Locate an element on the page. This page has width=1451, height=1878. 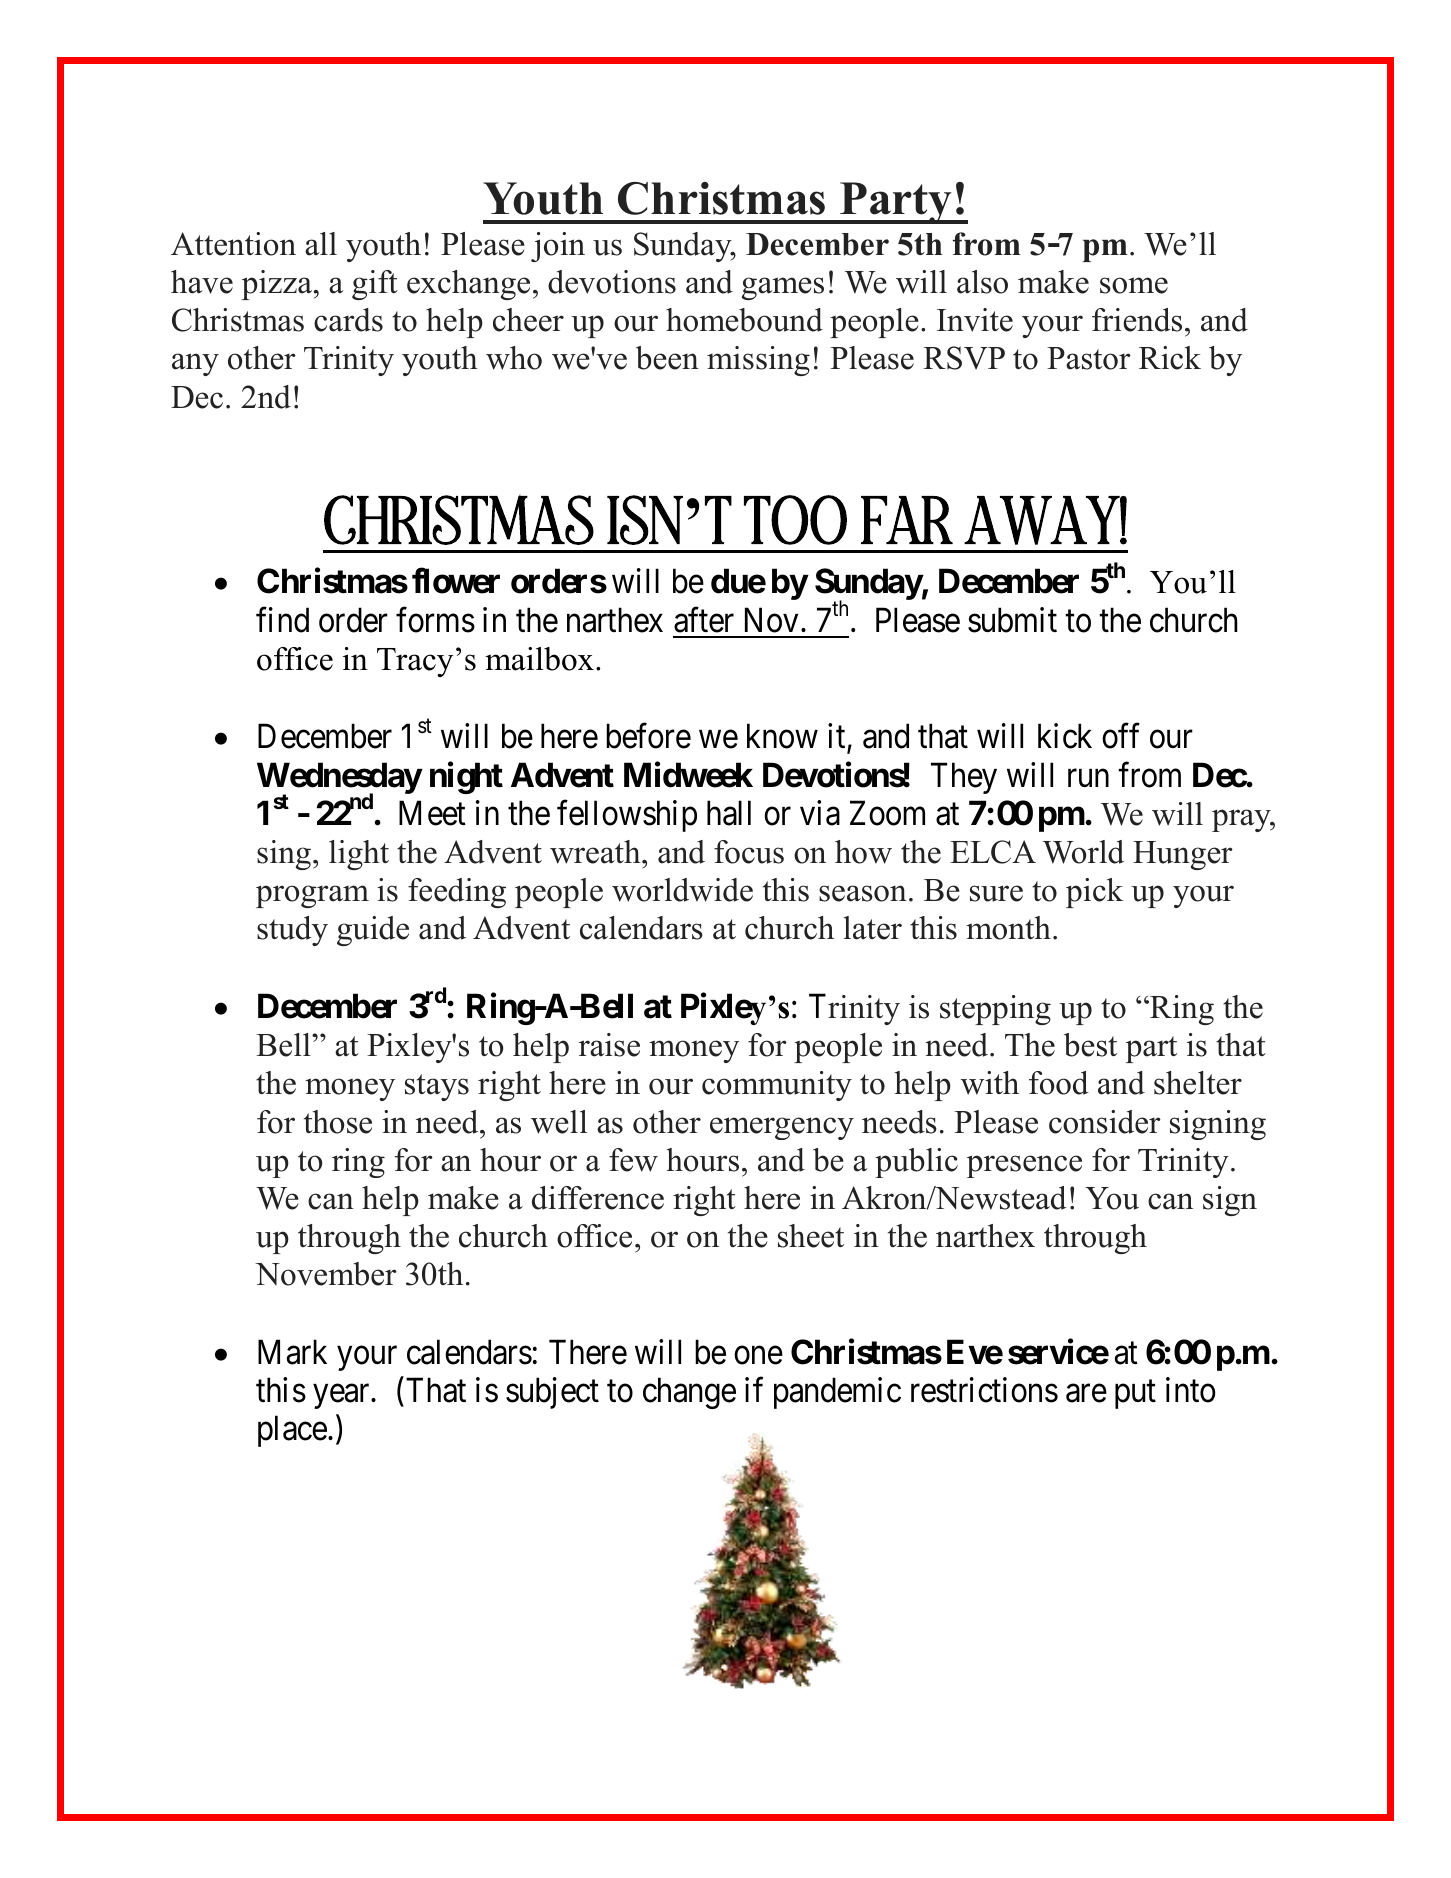
light is located at coordinates (359, 855).
